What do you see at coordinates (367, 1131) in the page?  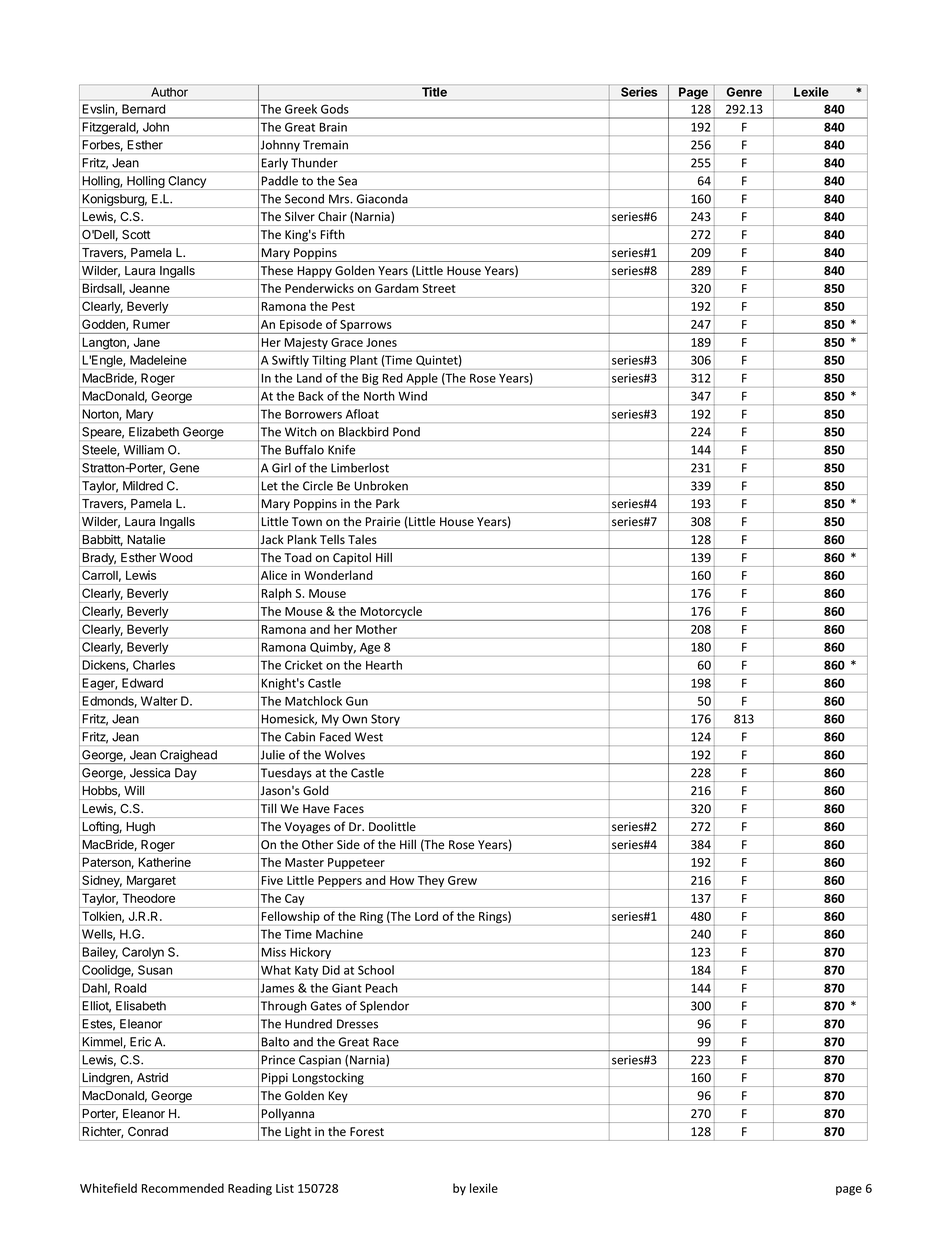 I see `Forest` at bounding box center [367, 1131].
